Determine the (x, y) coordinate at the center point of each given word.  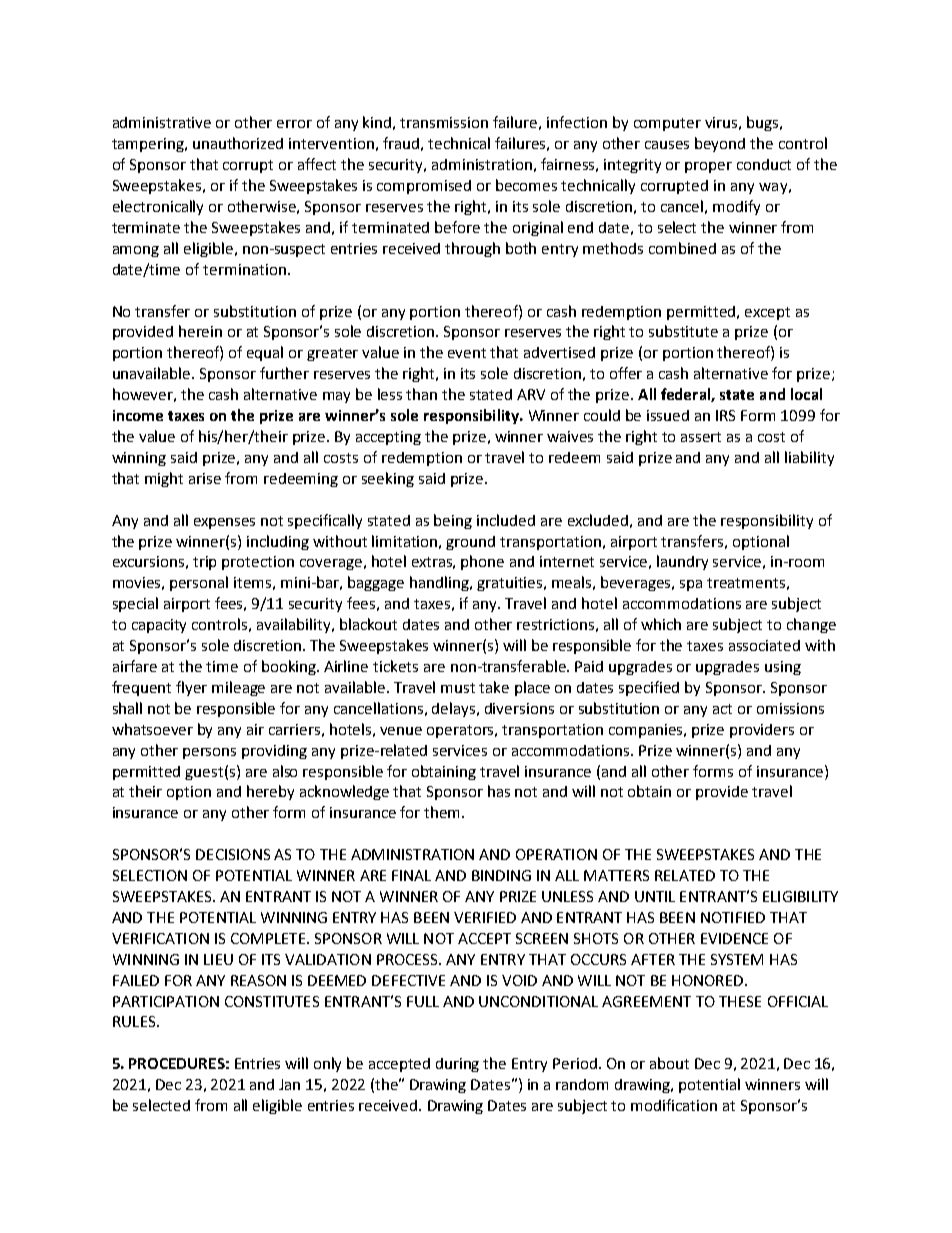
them (443, 812)
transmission (444, 122)
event (467, 353)
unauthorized (238, 143)
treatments (746, 583)
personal (199, 583)
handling (441, 583)
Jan (289, 1084)
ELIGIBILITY (800, 896)
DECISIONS (233, 854)
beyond (720, 144)
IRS (725, 415)
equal (265, 353)
